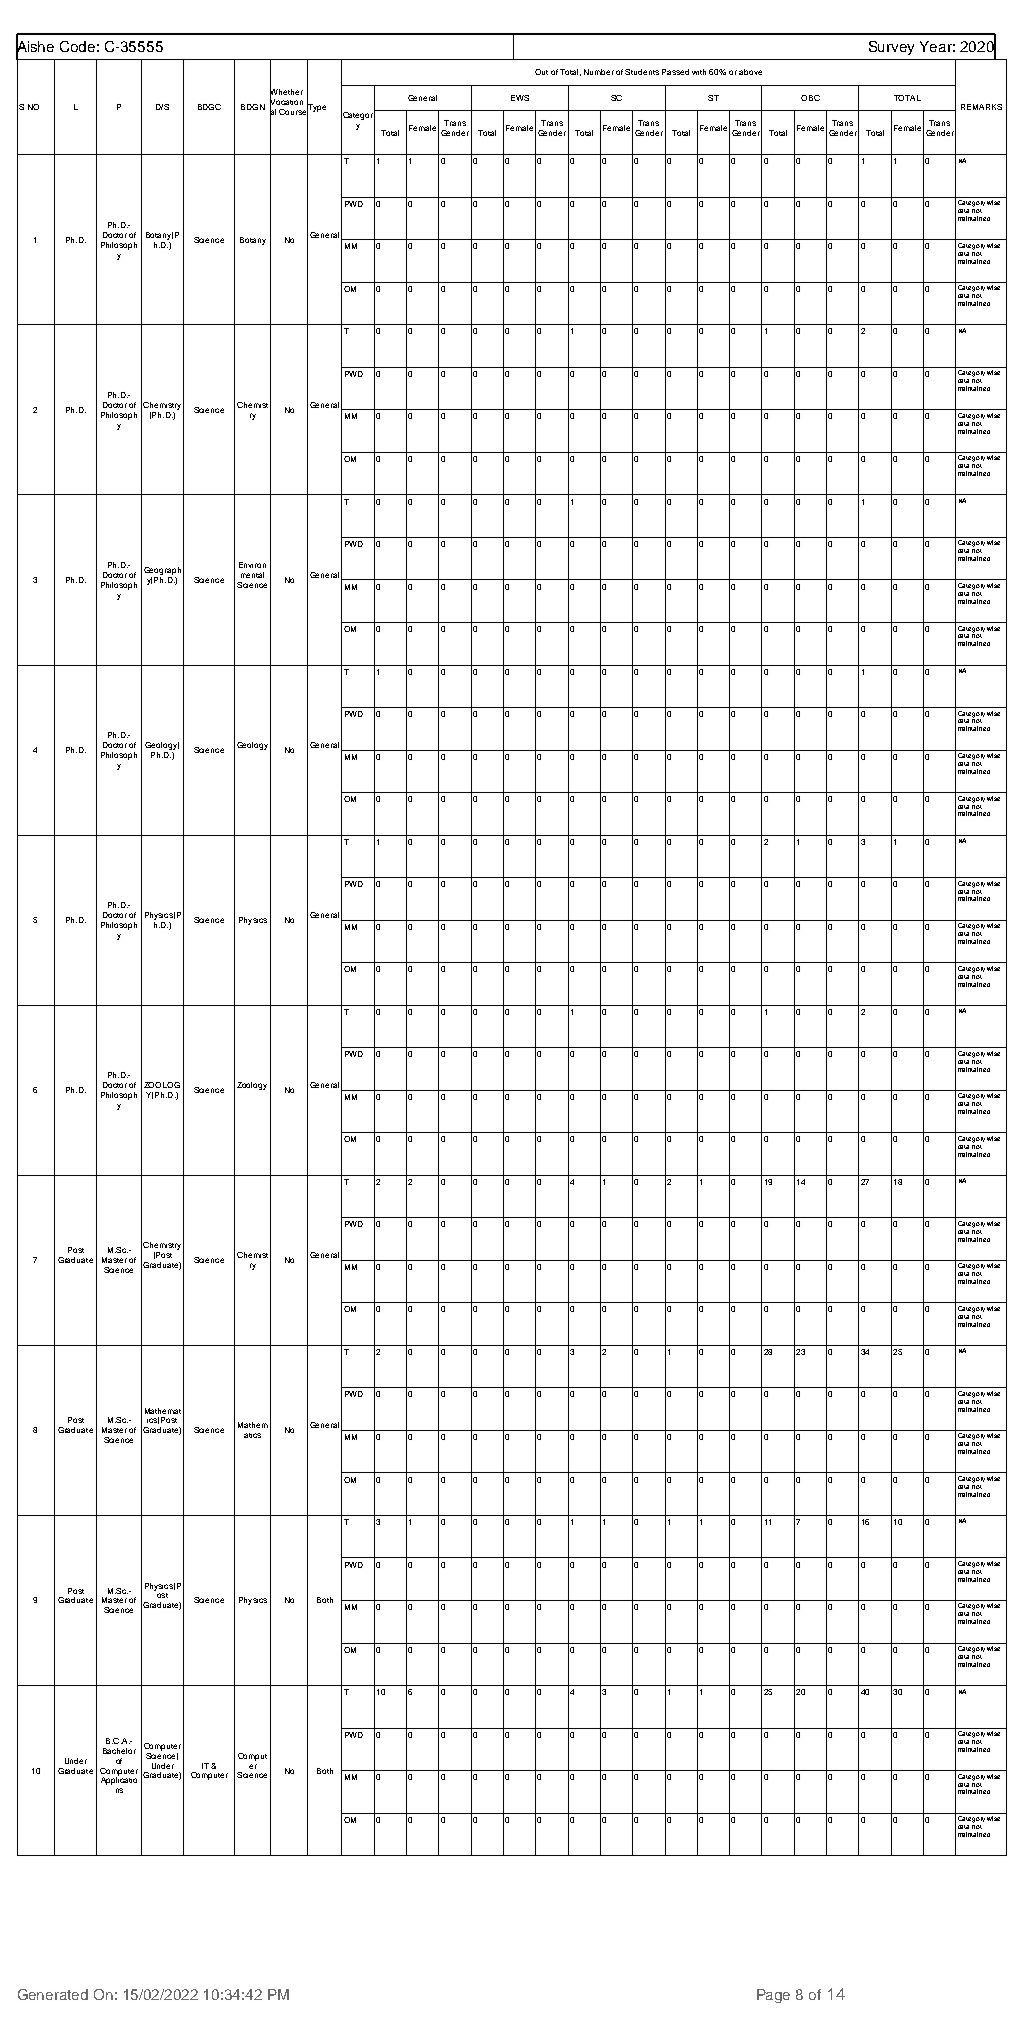 Image resolution: width=1012 pixels, height=2041 pixels. What do you see at coordinates (53, 1994) in the screenshot?
I see `Generated` at bounding box center [53, 1994].
